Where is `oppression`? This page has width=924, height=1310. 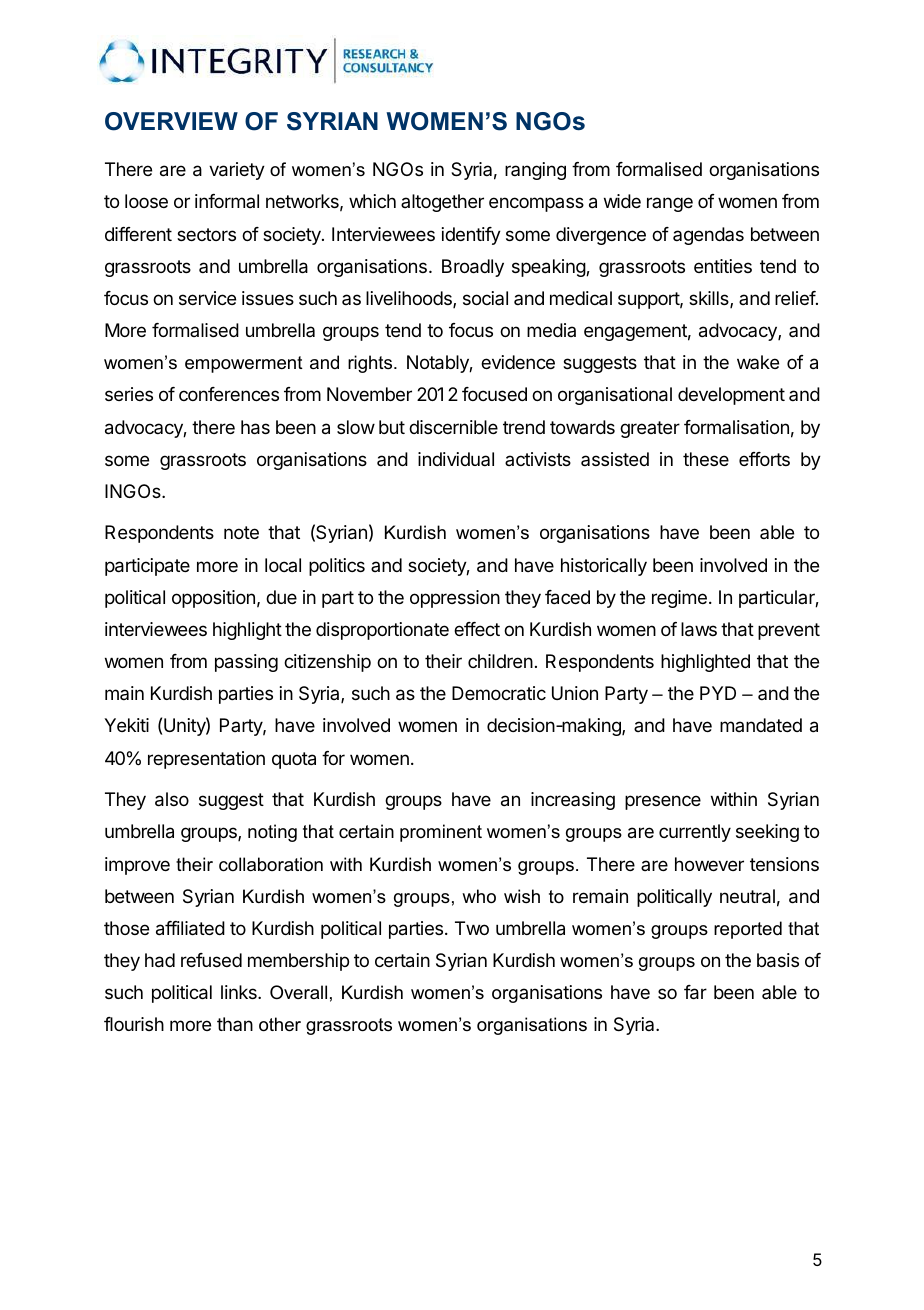 oppression is located at coordinates (455, 599).
